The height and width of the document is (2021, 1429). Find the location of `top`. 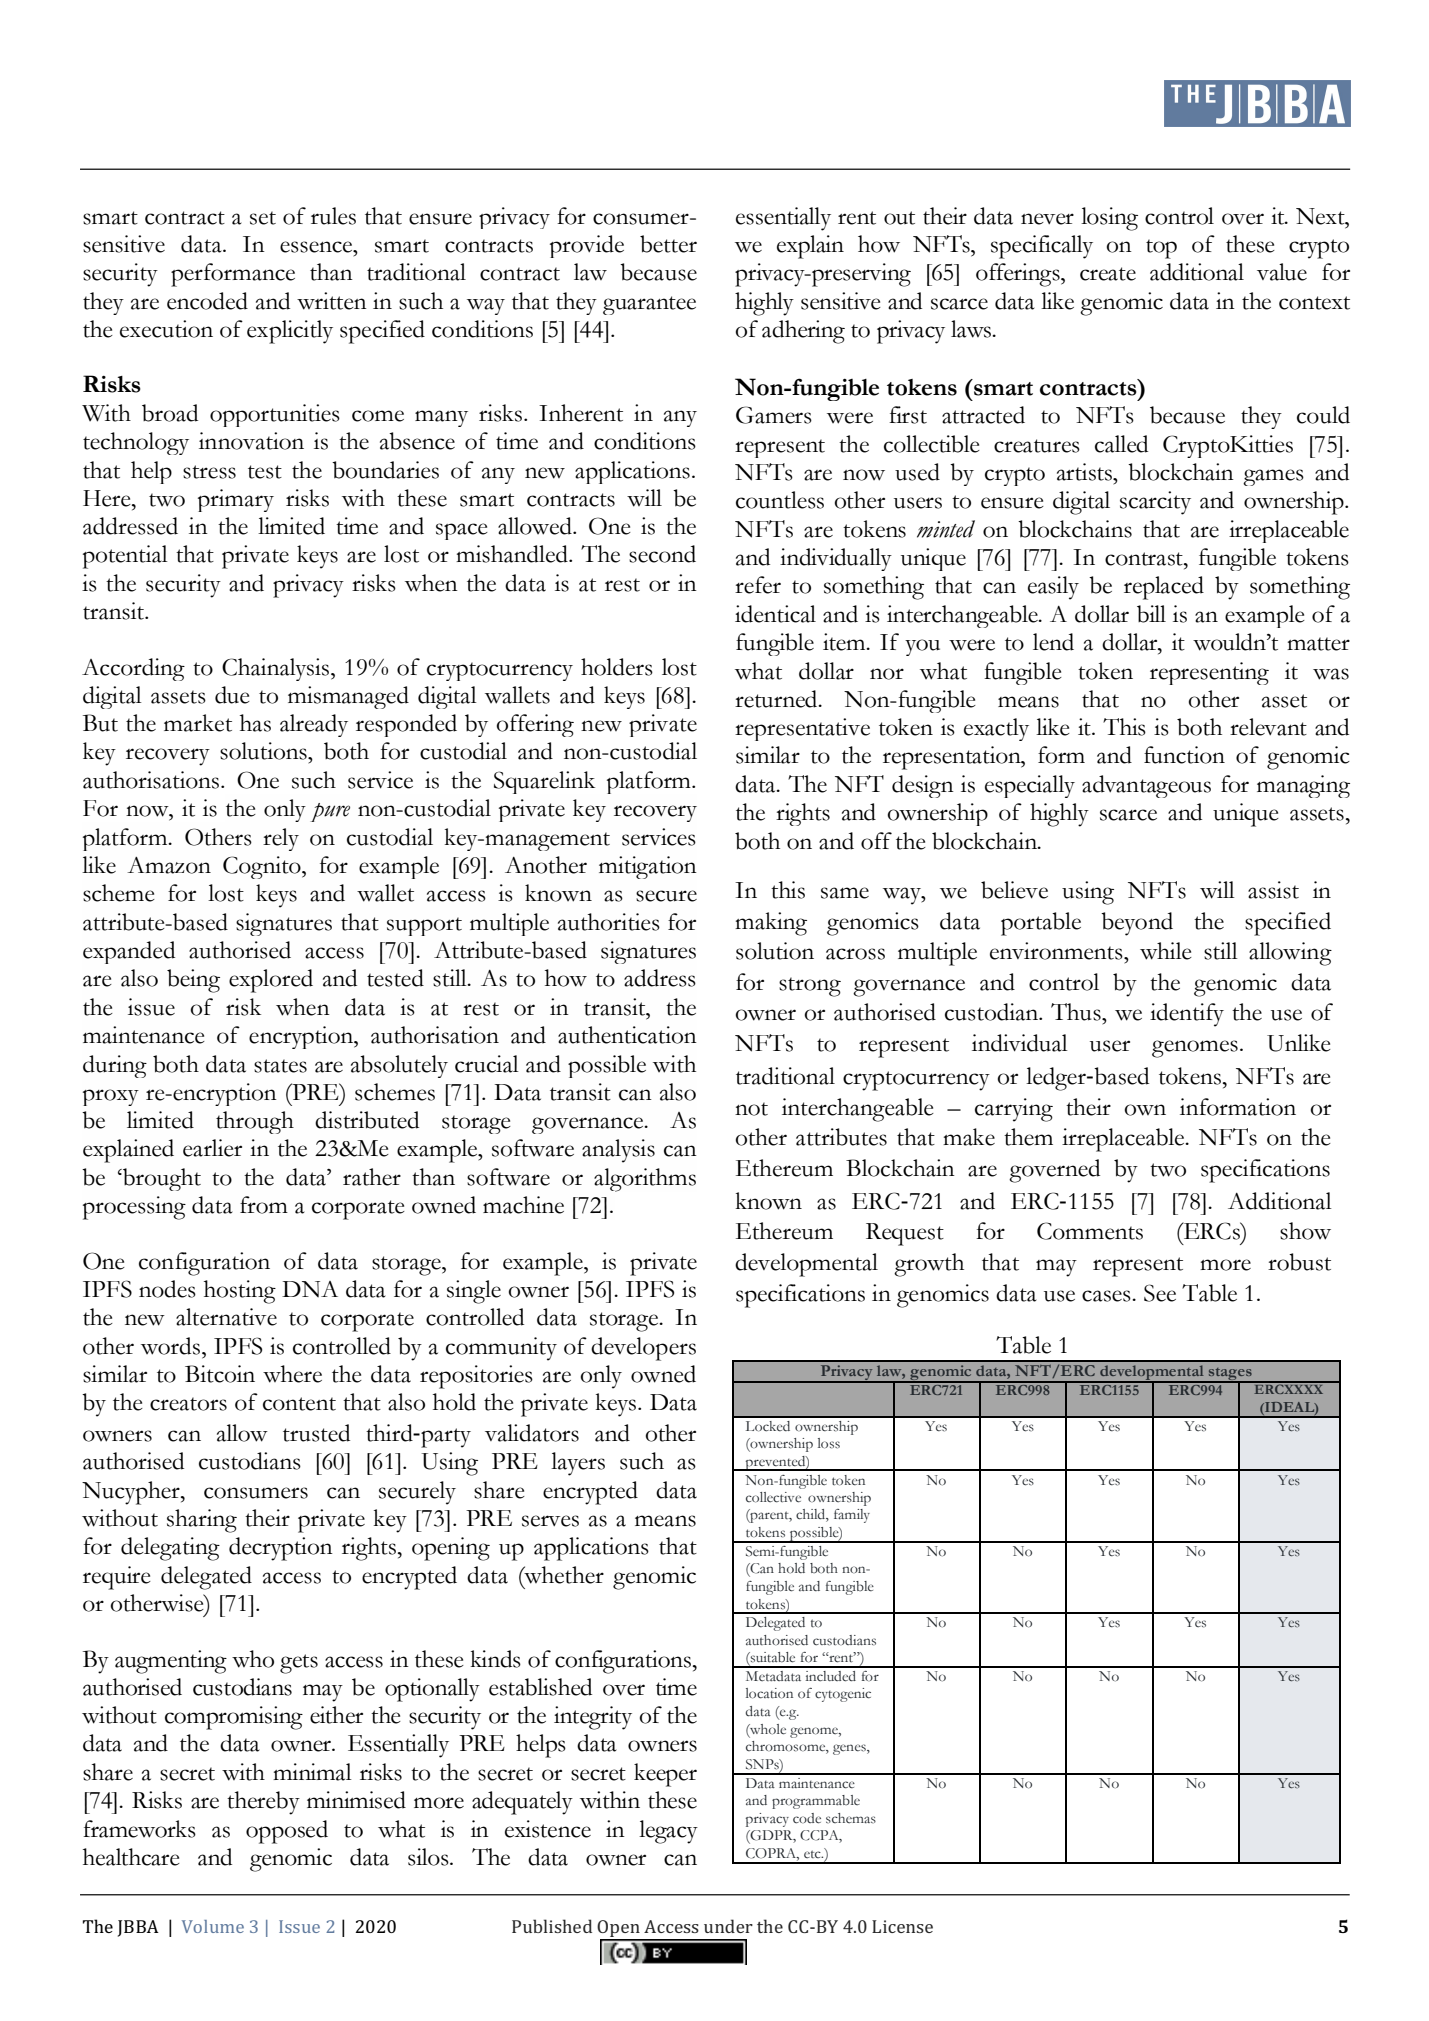

top is located at coordinates (1161, 249).
